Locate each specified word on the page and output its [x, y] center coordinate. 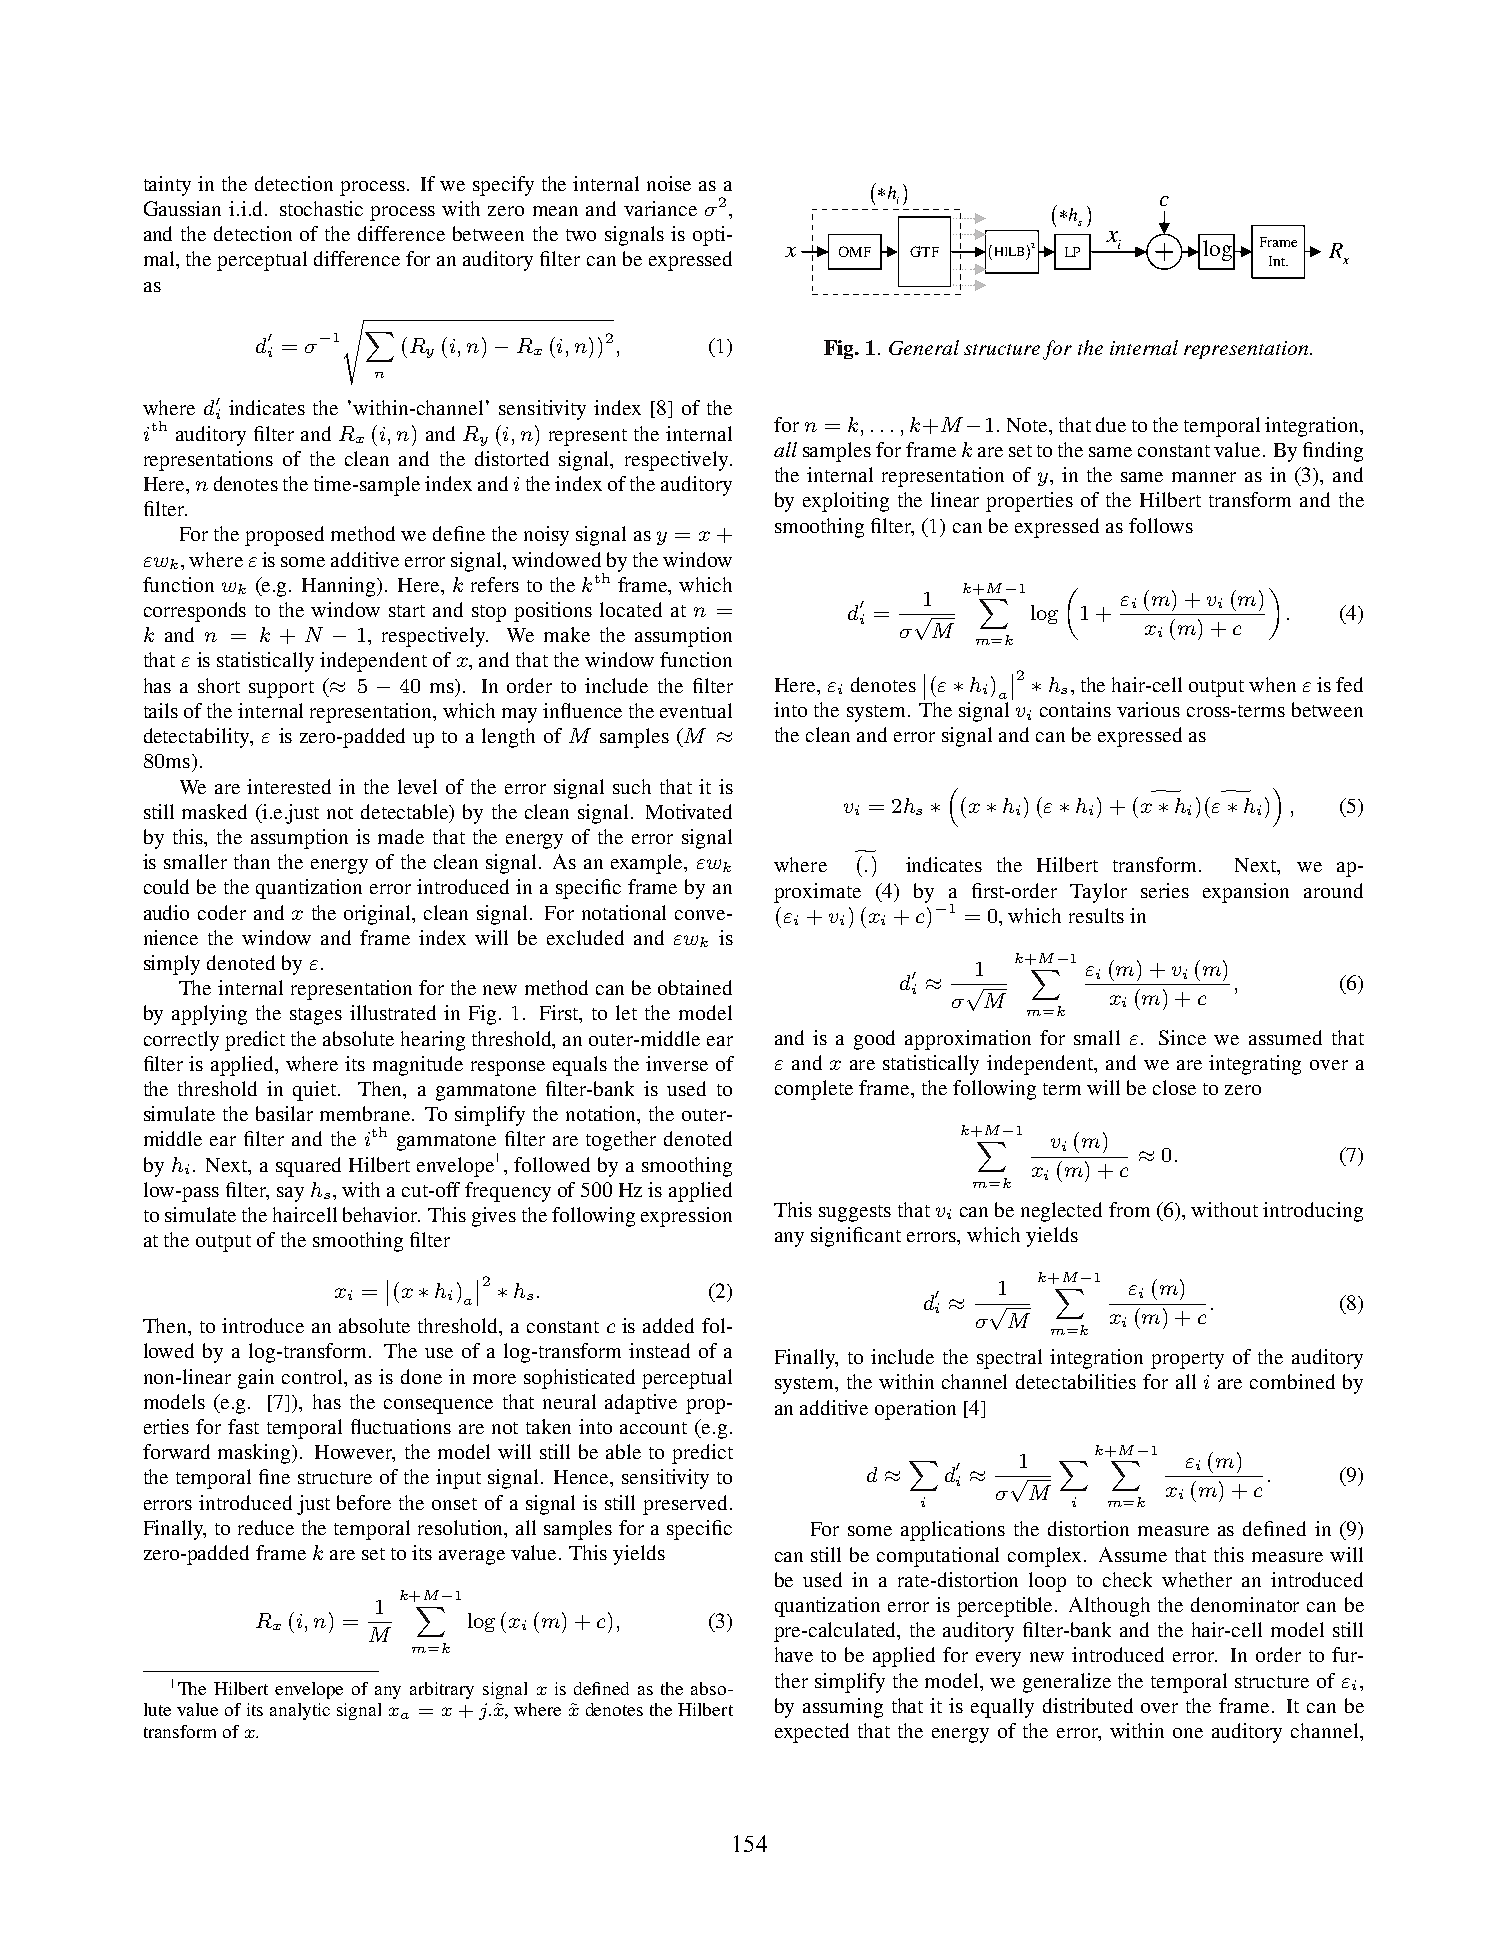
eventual [696, 710]
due [1111, 424]
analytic [300, 1711]
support [281, 689]
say [290, 1194]
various [1148, 709]
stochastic [321, 208]
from [1129, 1209]
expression [686, 1217]
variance [660, 208]
